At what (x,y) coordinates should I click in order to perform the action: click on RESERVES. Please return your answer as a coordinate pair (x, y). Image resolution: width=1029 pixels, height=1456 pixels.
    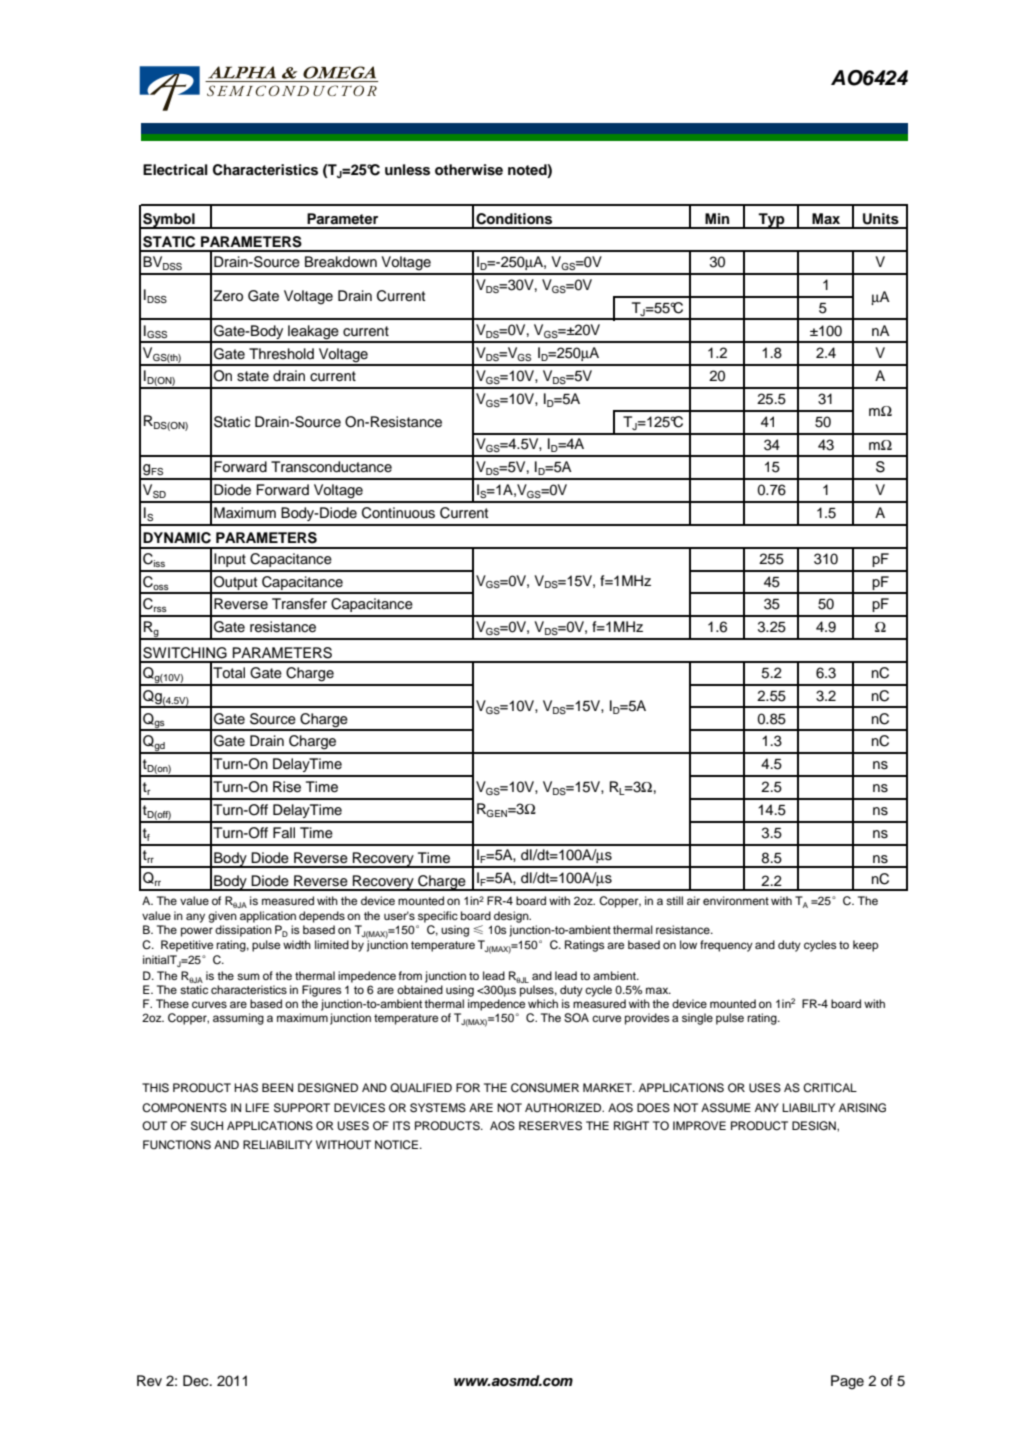
    Looking at the image, I should click on (550, 1126).
